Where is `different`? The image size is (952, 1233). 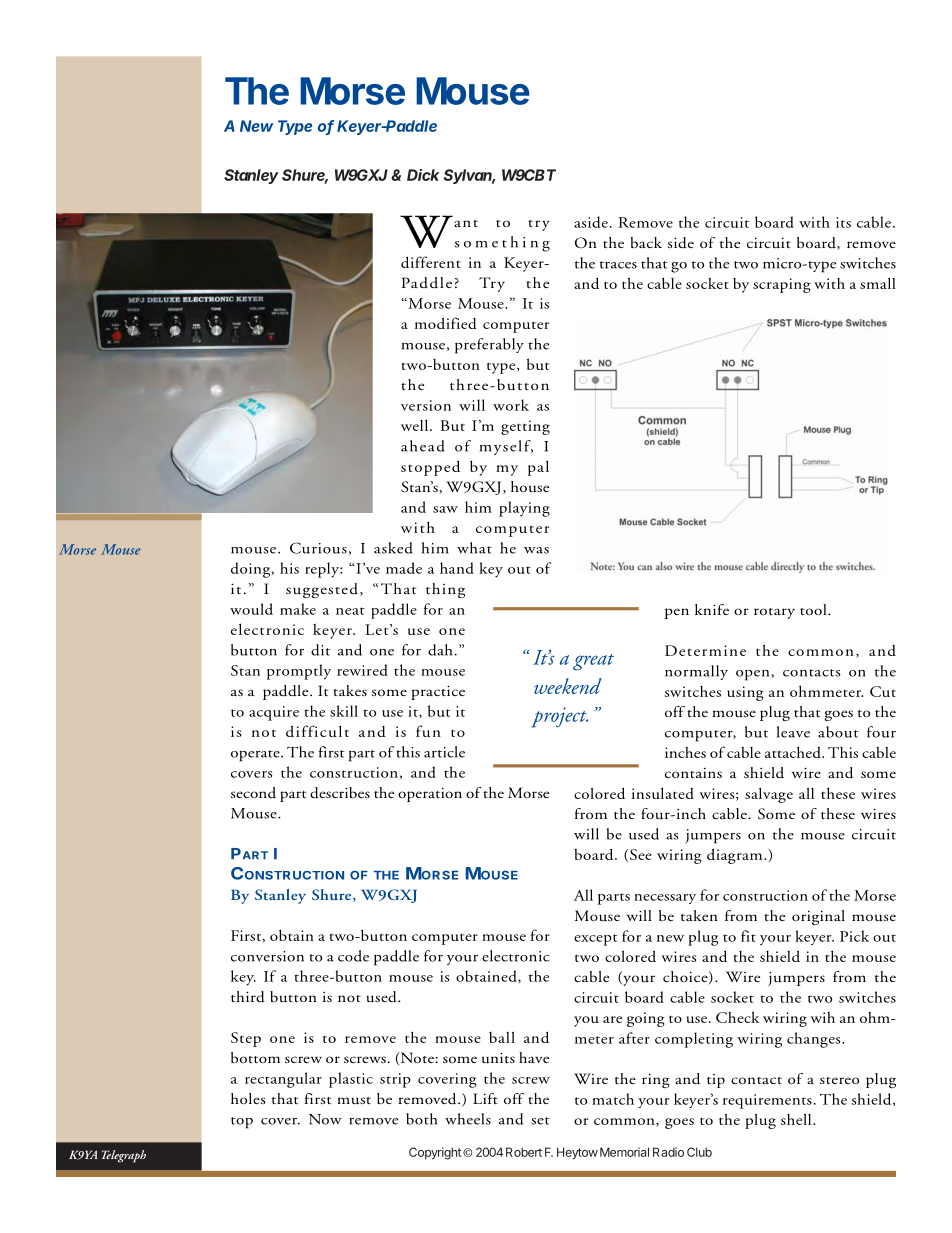
different is located at coordinates (431, 262).
